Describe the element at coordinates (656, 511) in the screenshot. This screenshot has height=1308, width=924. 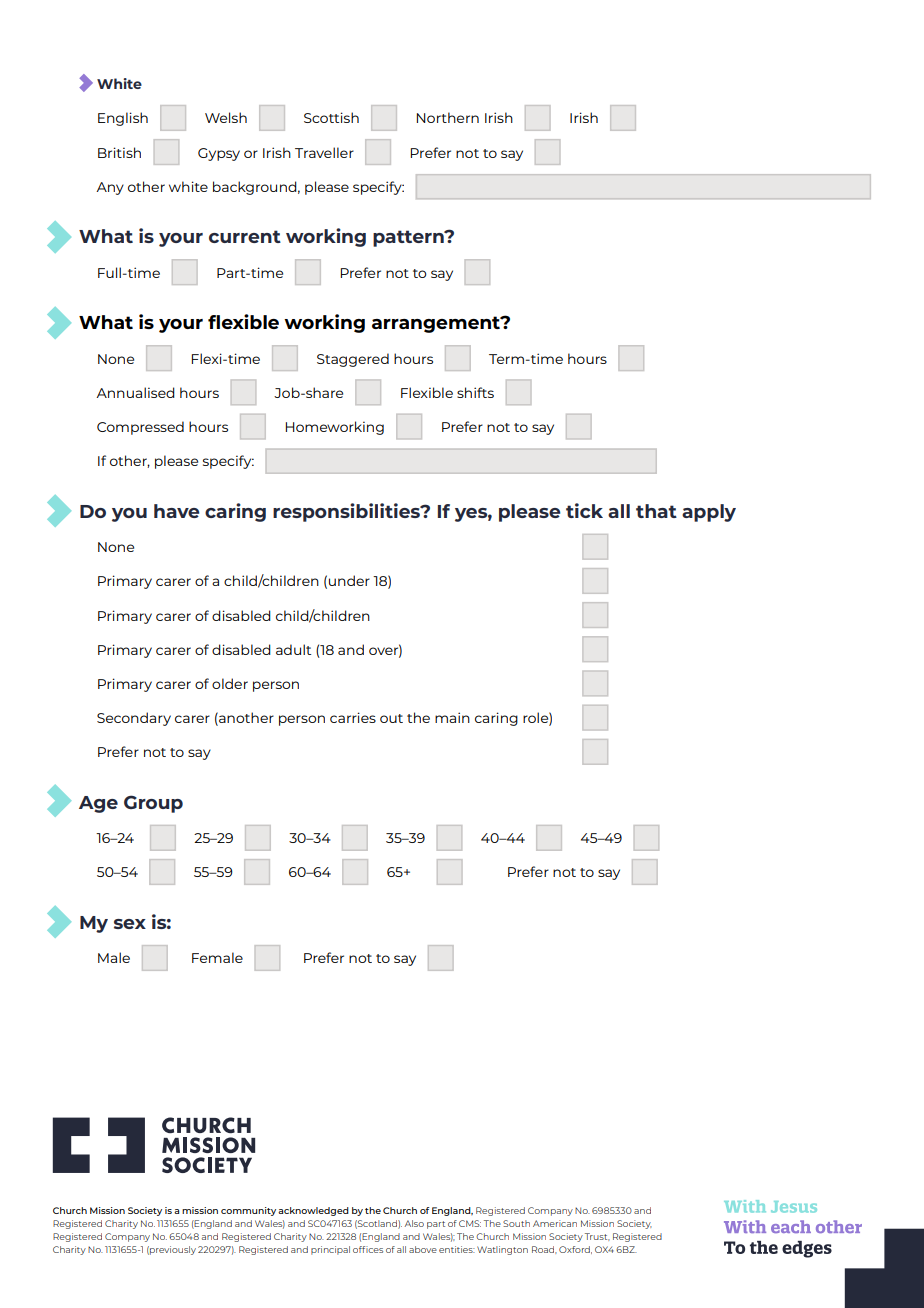
I see `that` at that location.
